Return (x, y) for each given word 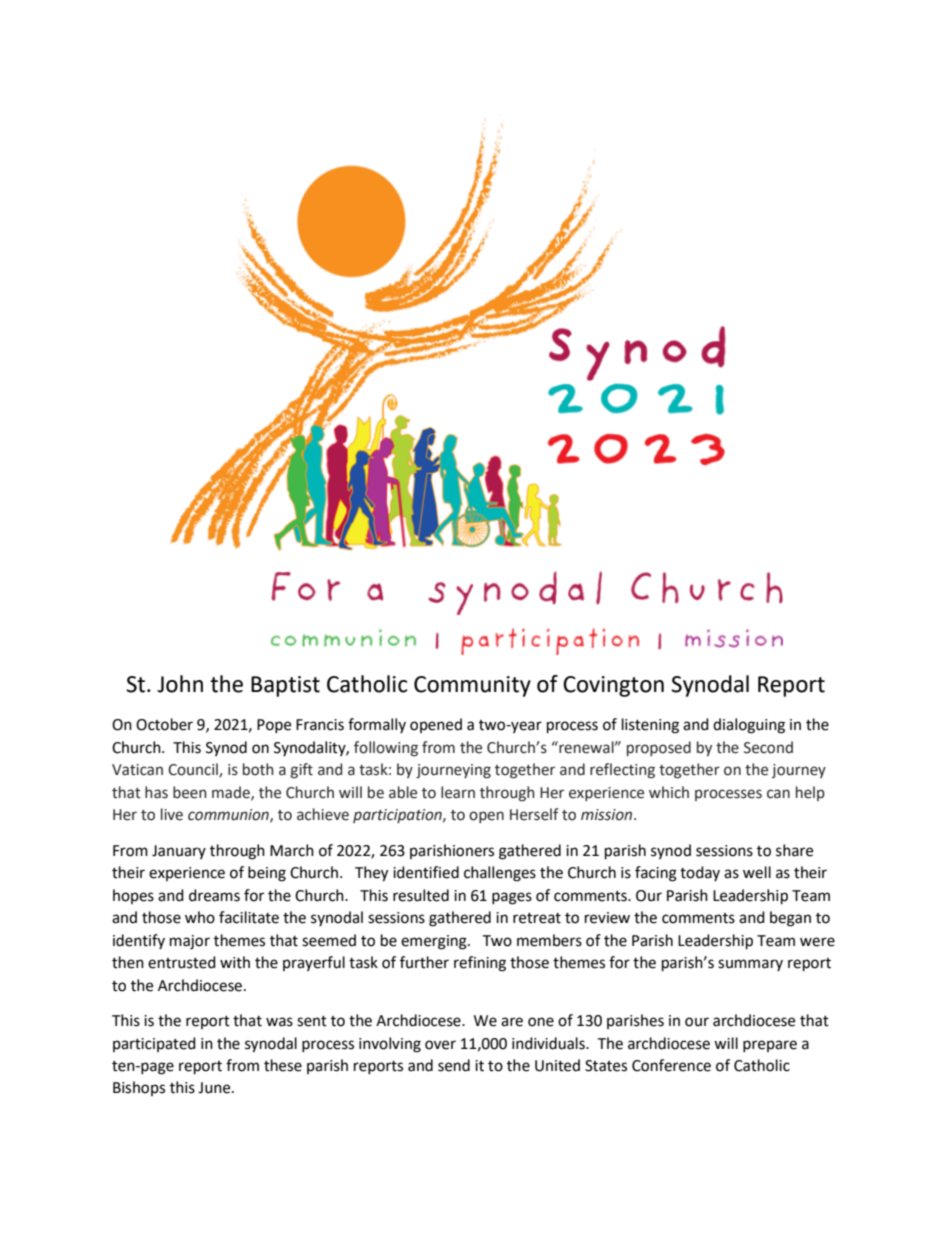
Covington (613, 686)
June (215, 1088)
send (454, 1065)
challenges (500, 874)
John (180, 684)
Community (472, 686)
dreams (214, 895)
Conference (671, 1065)
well (757, 872)
